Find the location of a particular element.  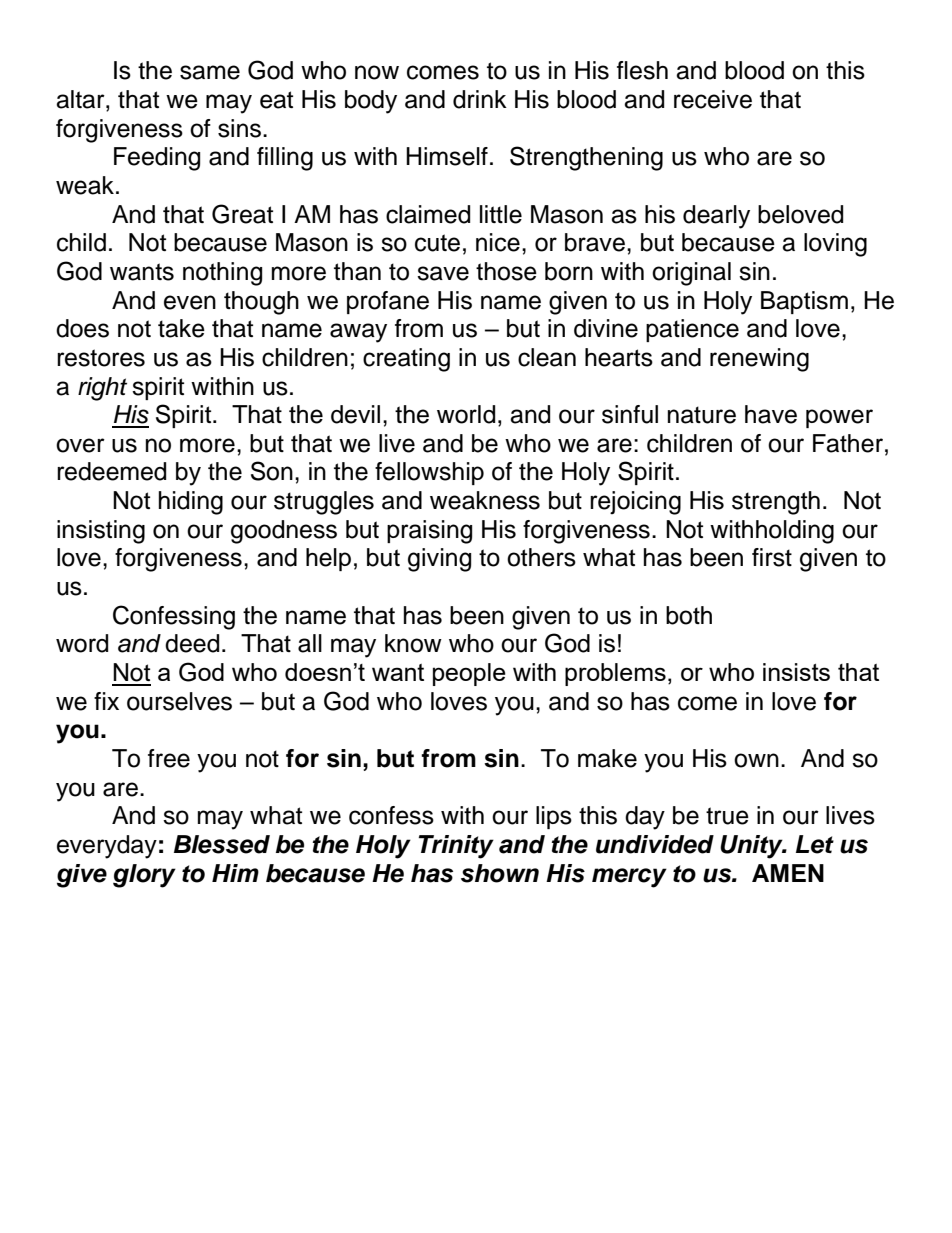

glory is located at coordinates (144, 876).
